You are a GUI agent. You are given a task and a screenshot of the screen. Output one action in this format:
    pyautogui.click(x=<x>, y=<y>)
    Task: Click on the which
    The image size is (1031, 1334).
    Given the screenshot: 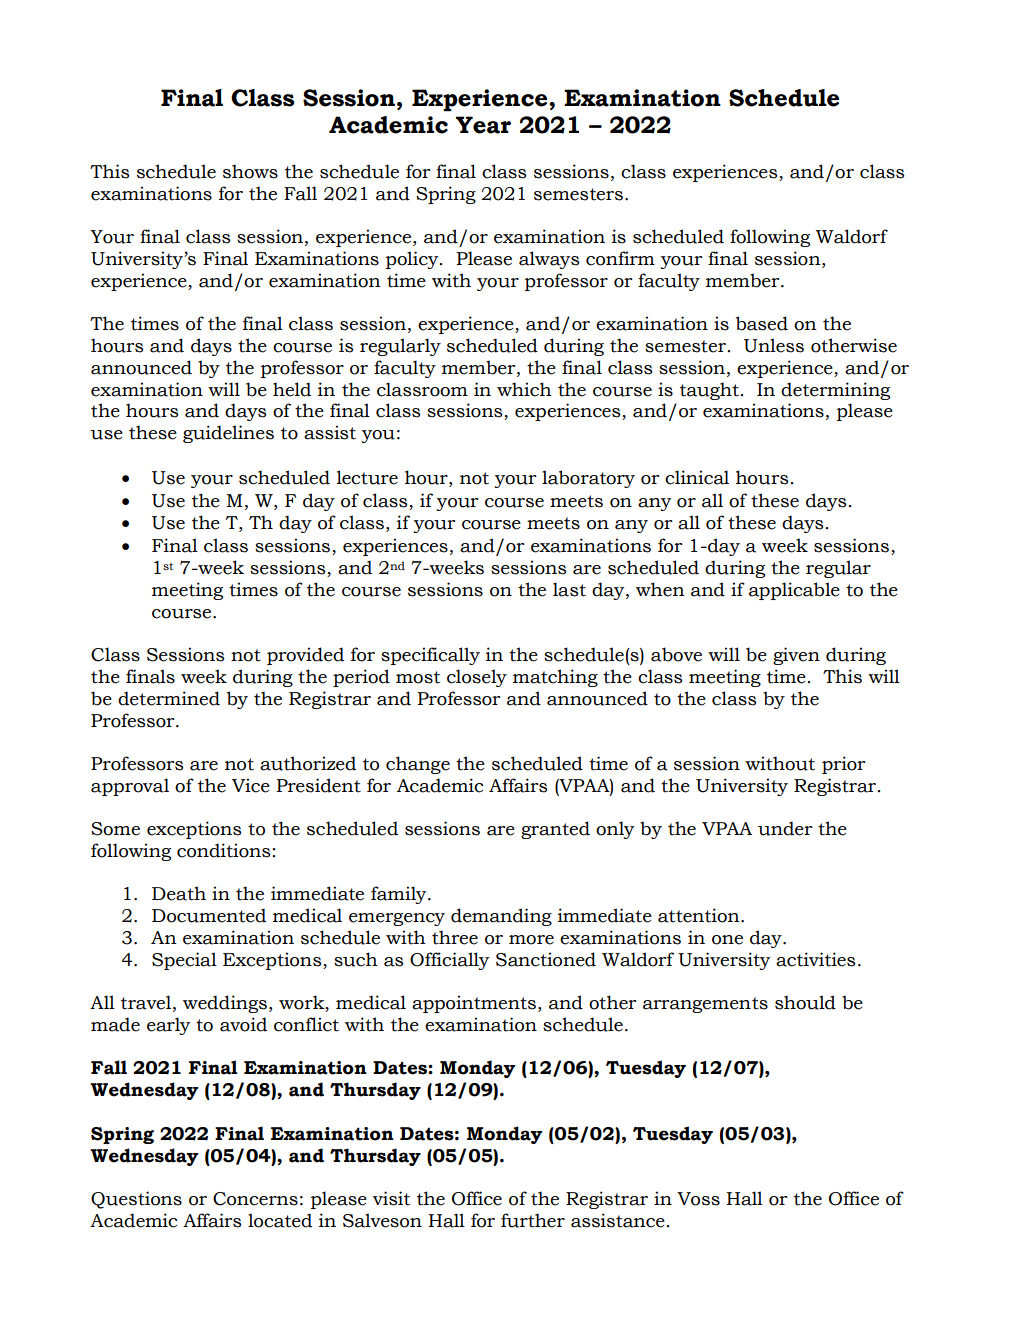 What is the action you would take?
    pyautogui.click(x=524, y=389)
